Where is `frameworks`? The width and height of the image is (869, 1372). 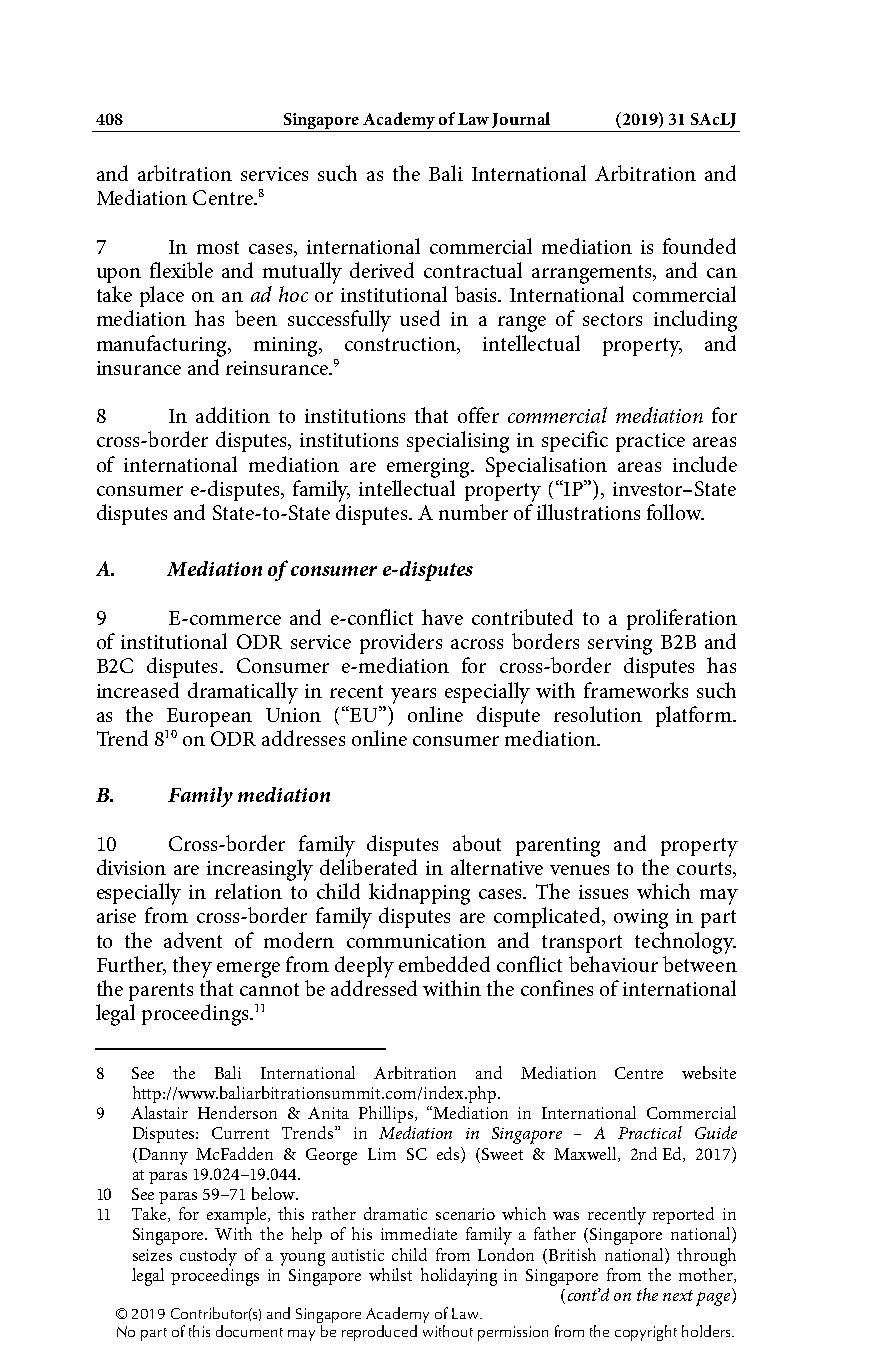 frameworks is located at coordinates (636, 690).
